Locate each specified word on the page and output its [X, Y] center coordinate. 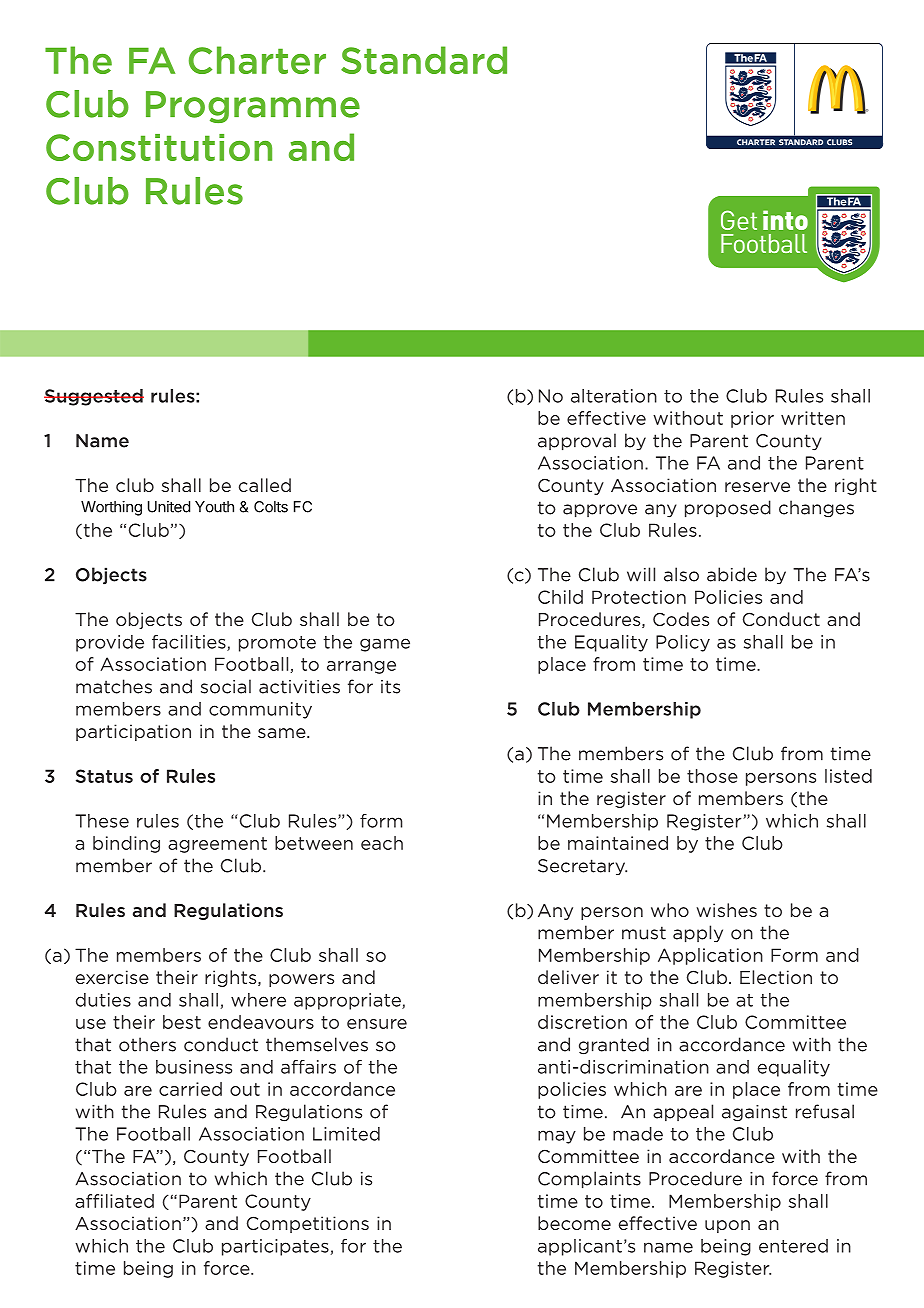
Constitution [159, 147]
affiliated [114, 1201]
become [574, 1223]
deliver [568, 977]
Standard [424, 60]
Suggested [94, 397]
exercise [112, 977]
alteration [614, 396]
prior [752, 419]
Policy [683, 643]
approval [577, 442]
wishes [726, 910]
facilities [190, 643]
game [385, 645]
